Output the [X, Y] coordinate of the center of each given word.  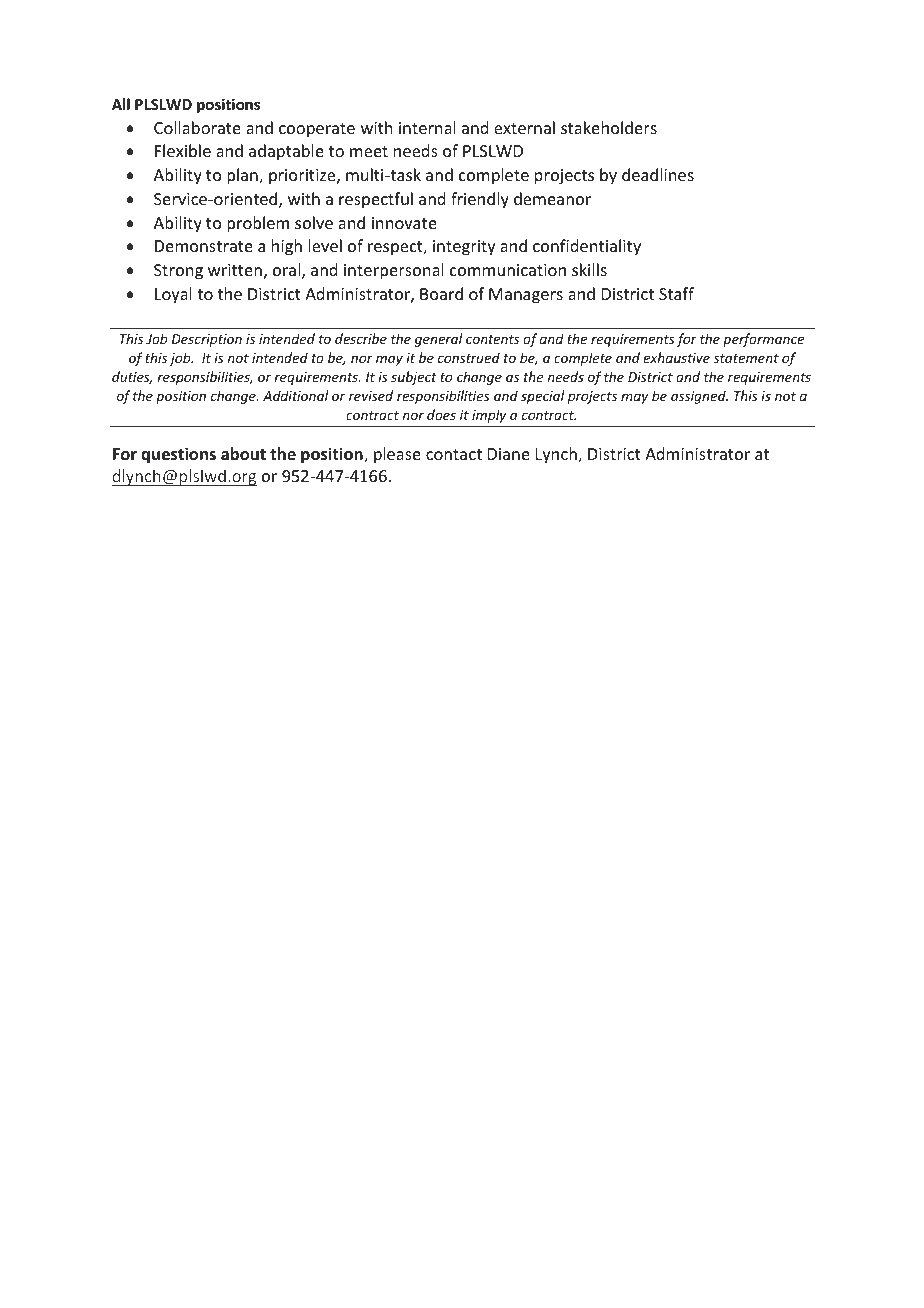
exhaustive [676, 357]
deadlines [658, 174]
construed [469, 357]
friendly [480, 200]
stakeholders [609, 127]
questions [178, 455]
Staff [676, 293]
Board [441, 293]
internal [427, 127]
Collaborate [197, 127]
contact [454, 454]
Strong [178, 272]
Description [207, 340]
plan [243, 176]
